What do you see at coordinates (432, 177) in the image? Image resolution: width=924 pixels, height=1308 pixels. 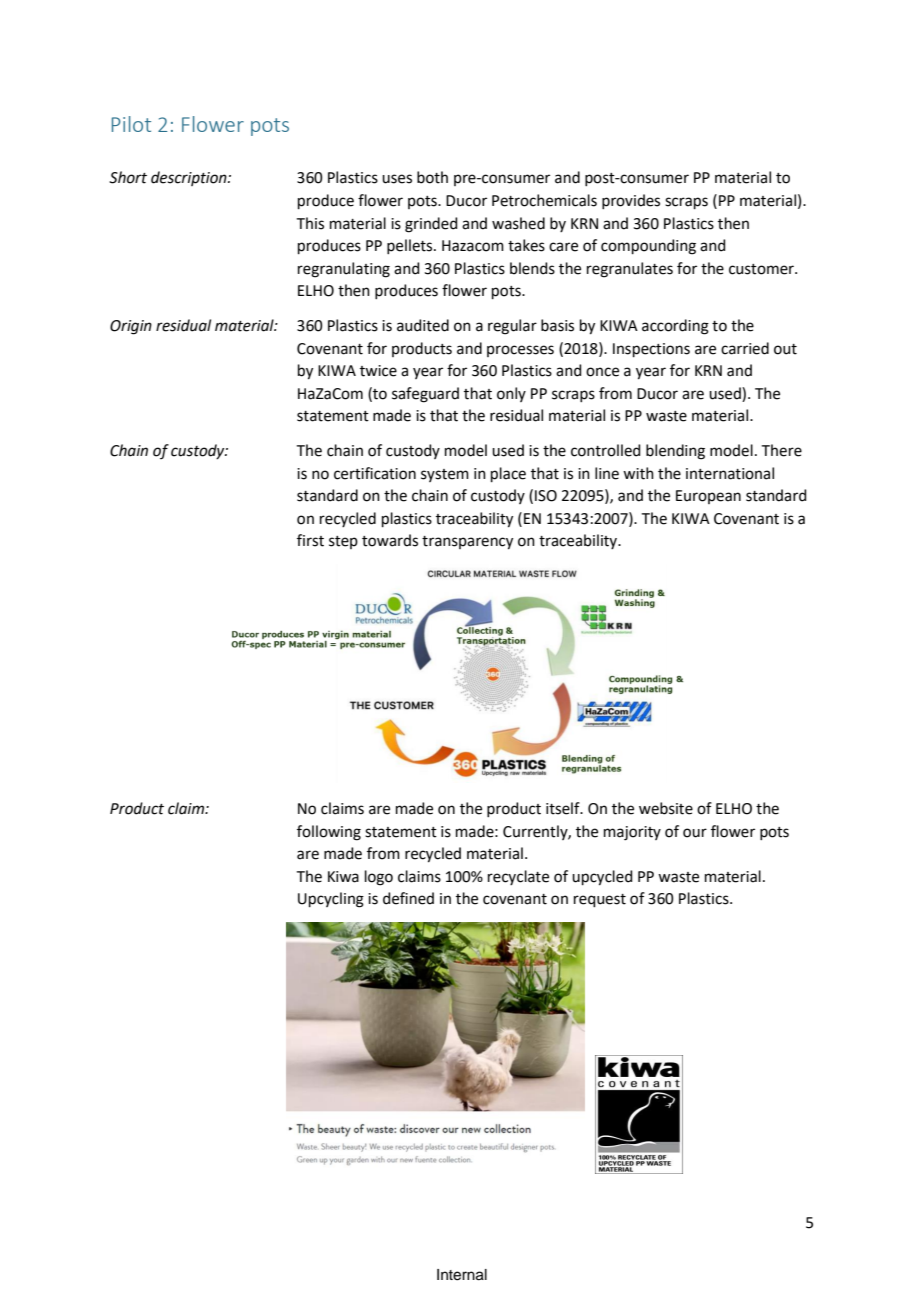 I see `both` at bounding box center [432, 177].
